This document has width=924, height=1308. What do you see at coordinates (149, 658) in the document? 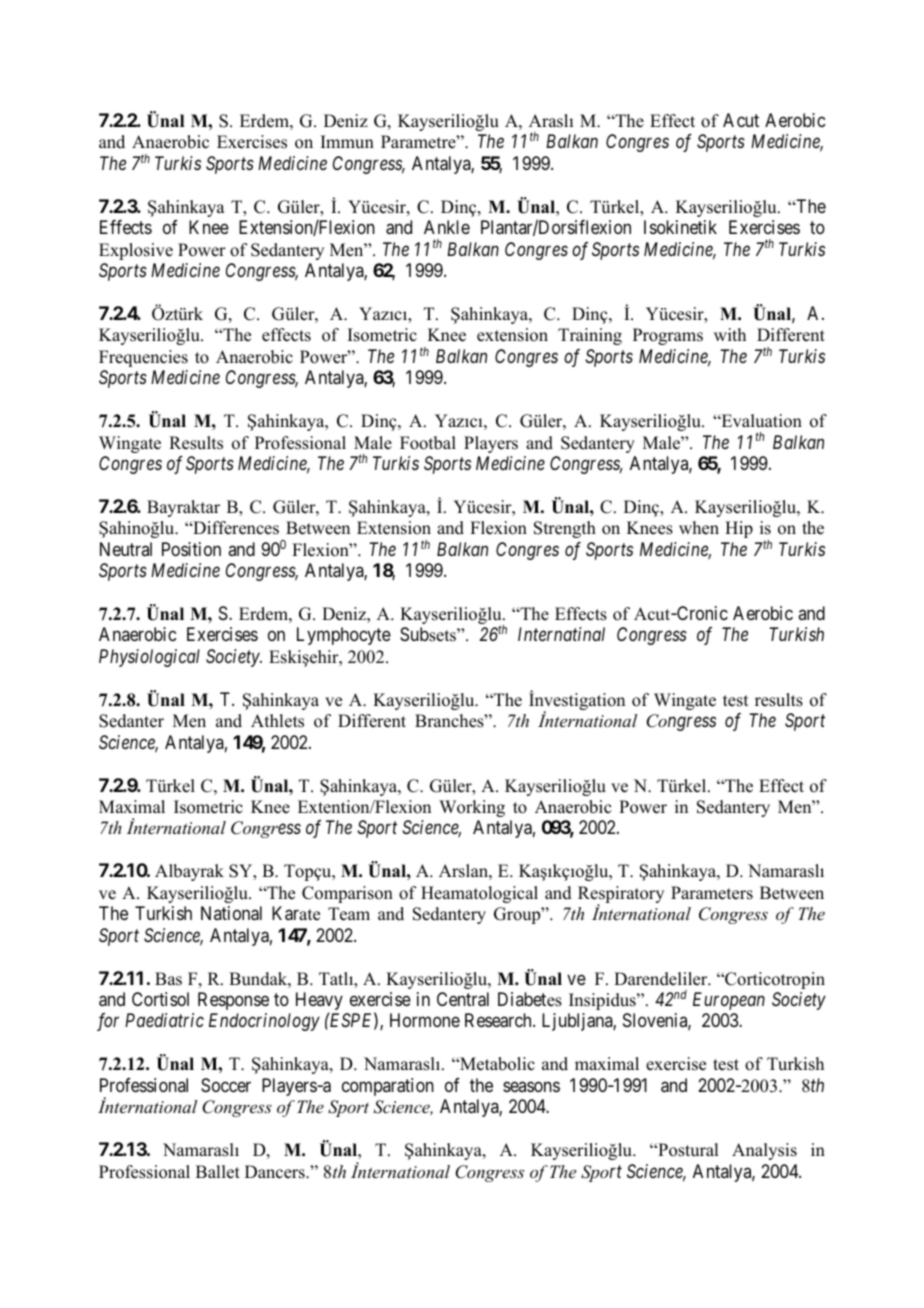
I see `Physiological` at bounding box center [149, 658].
